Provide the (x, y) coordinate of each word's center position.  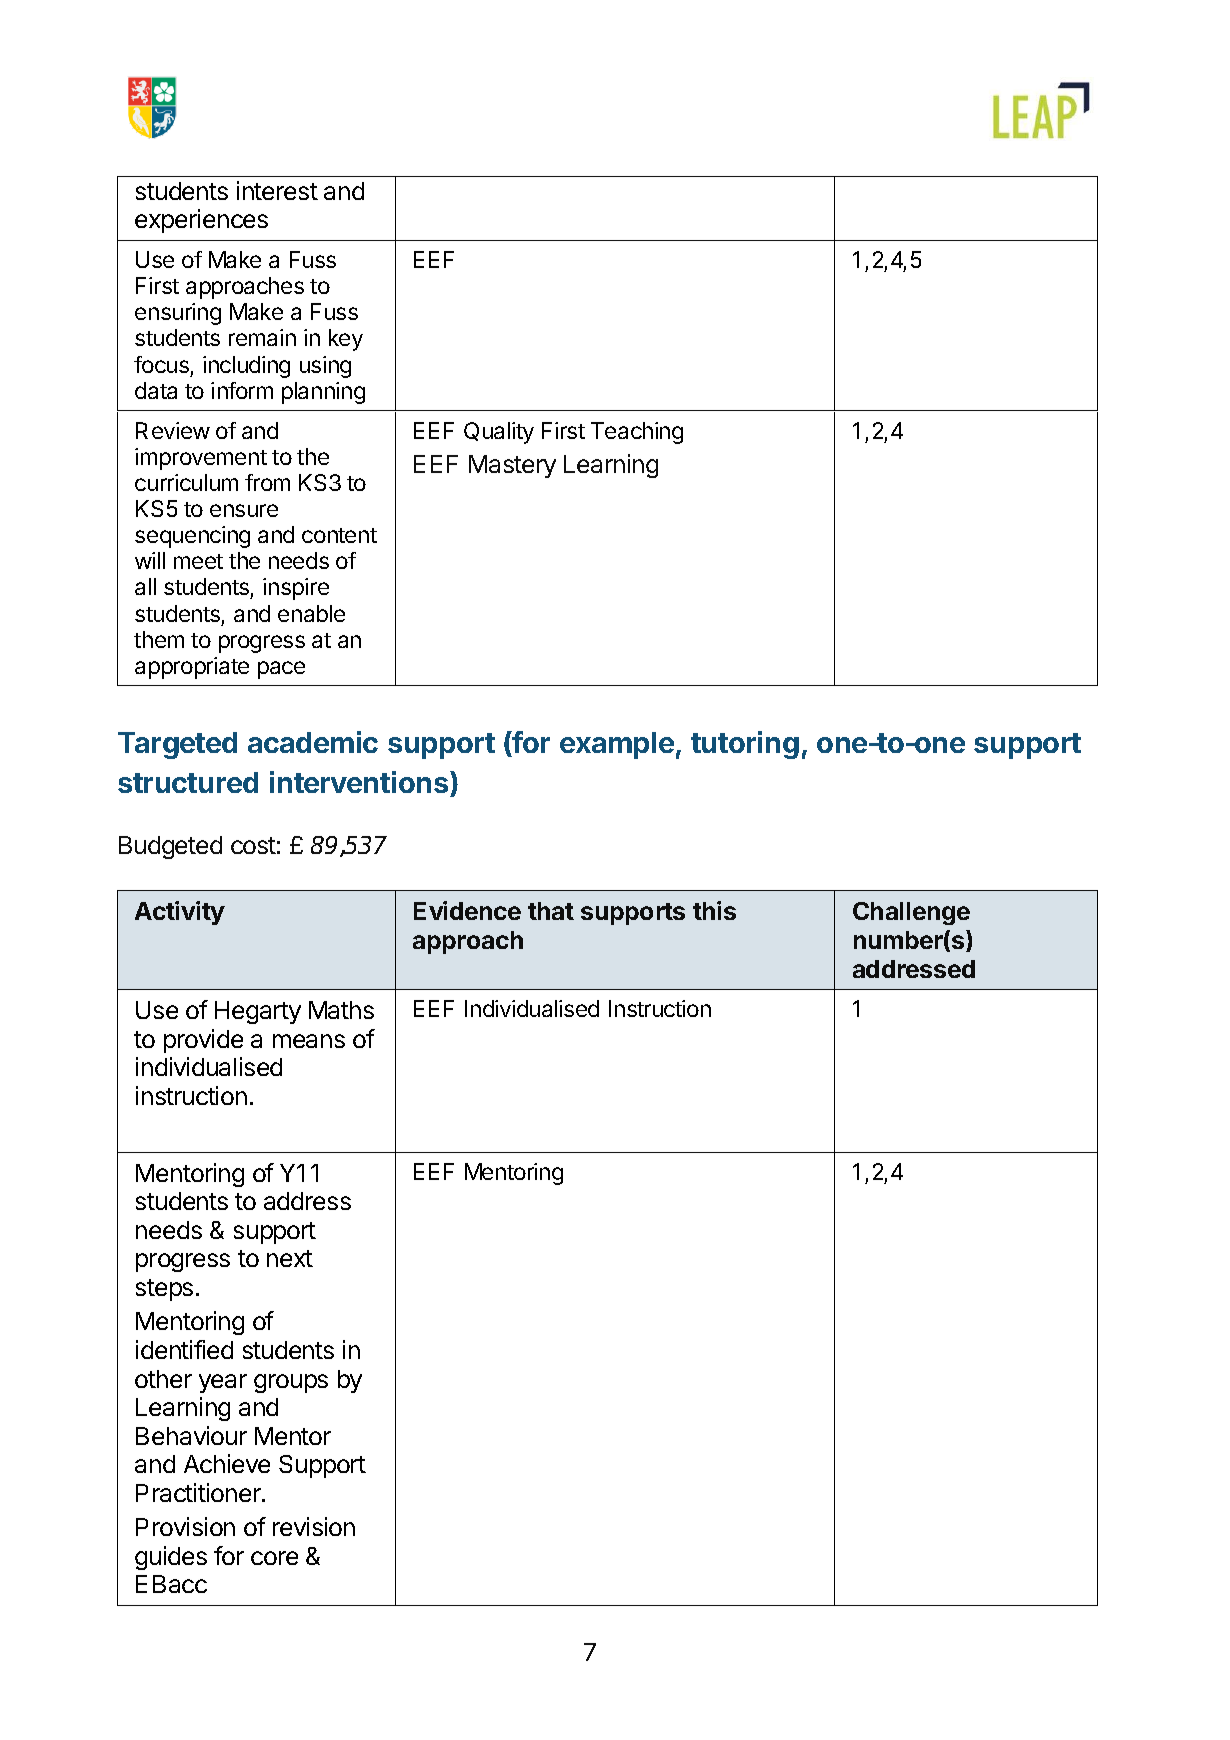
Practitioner (199, 1492)
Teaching (637, 433)
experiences (201, 221)
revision (314, 1526)
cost (253, 845)
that (551, 911)
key (346, 340)
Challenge (911, 913)
